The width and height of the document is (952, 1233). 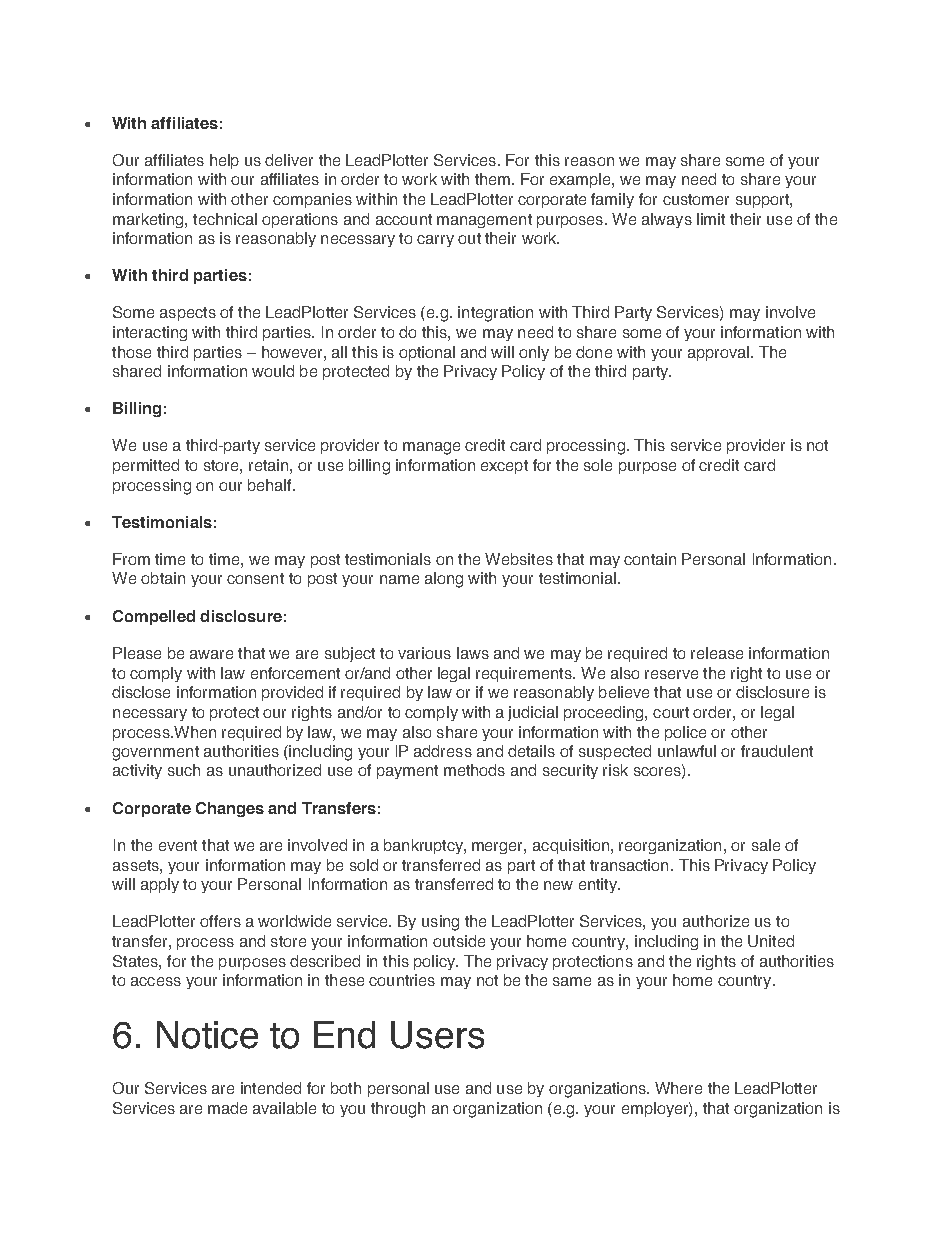 What do you see at coordinates (678, 1088) in the document?
I see `Where` at bounding box center [678, 1088].
